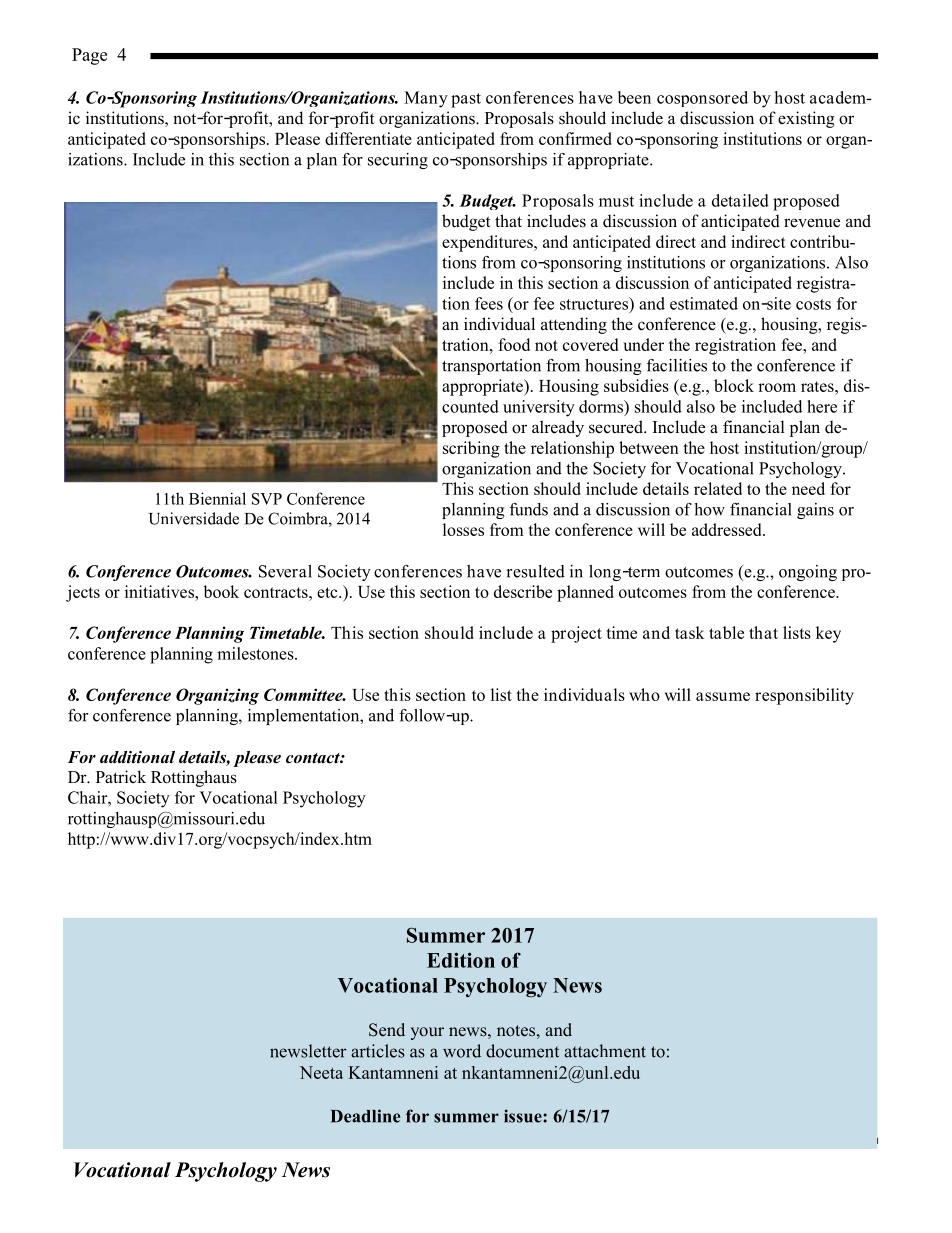 The image size is (952, 1233). I want to click on past, so click(466, 100).
